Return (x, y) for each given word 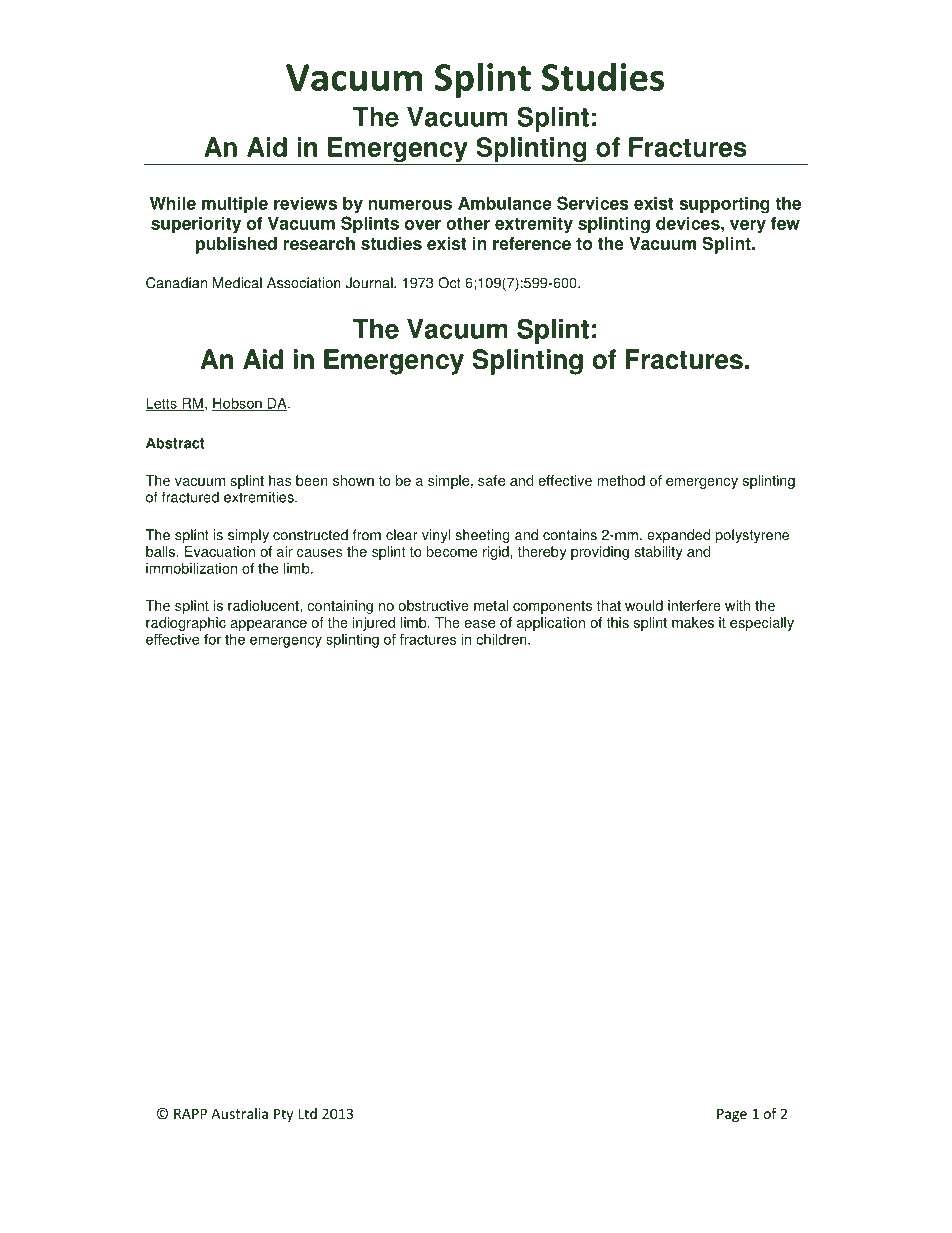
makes (693, 622)
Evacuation (220, 551)
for (212, 639)
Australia (239, 1113)
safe (491, 480)
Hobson (238, 404)
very (748, 226)
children (502, 639)
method (621, 480)
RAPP (190, 1113)
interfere (694, 605)
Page (732, 1115)
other (468, 223)
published (236, 245)
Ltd (307, 1113)
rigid (496, 553)
